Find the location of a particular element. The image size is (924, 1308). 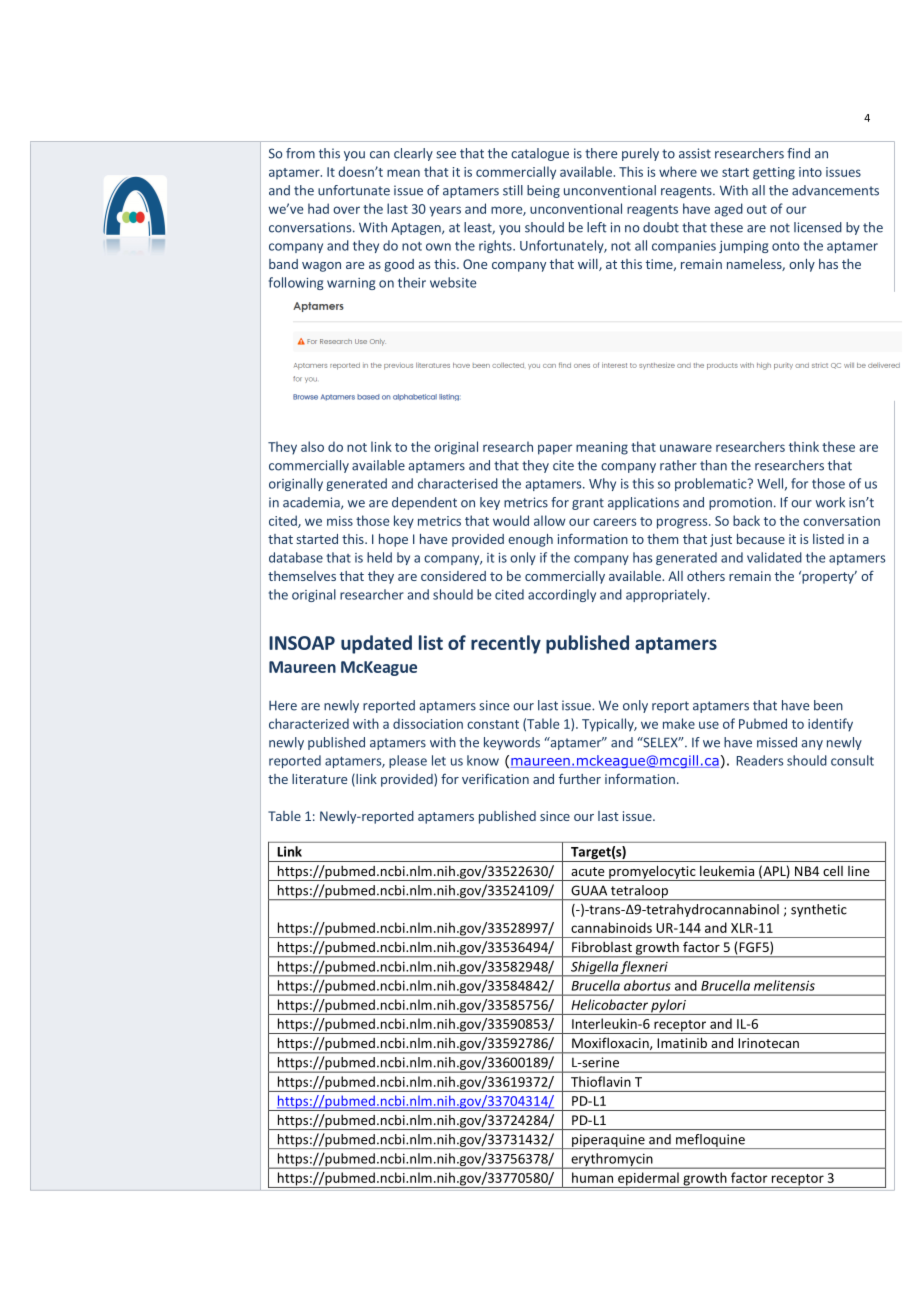

human is located at coordinates (592, 1177).
